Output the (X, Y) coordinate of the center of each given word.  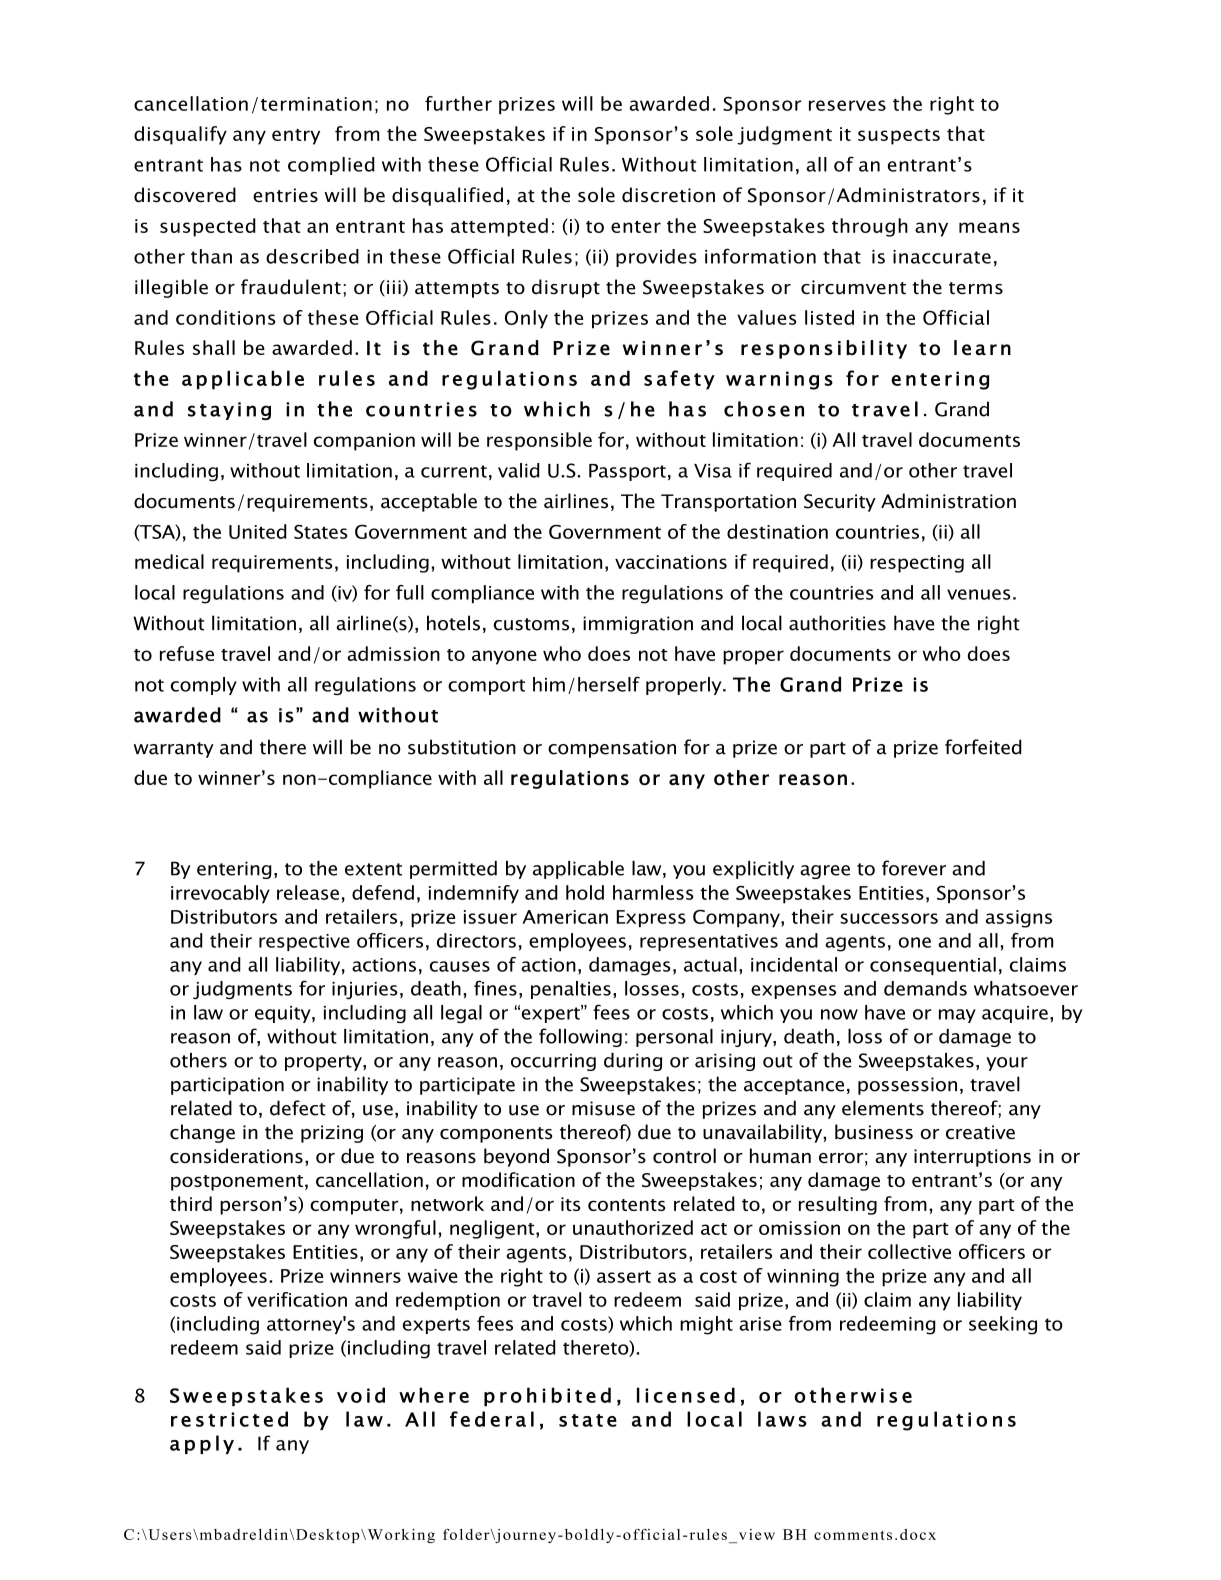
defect (298, 1108)
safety (679, 380)
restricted (229, 1419)
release (308, 892)
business (874, 1132)
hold (585, 892)
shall (214, 347)
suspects (899, 137)
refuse (187, 653)
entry (296, 137)
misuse (603, 1108)
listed (829, 317)
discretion (668, 195)
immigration (638, 625)
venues (979, 594)
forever (914, 868)
